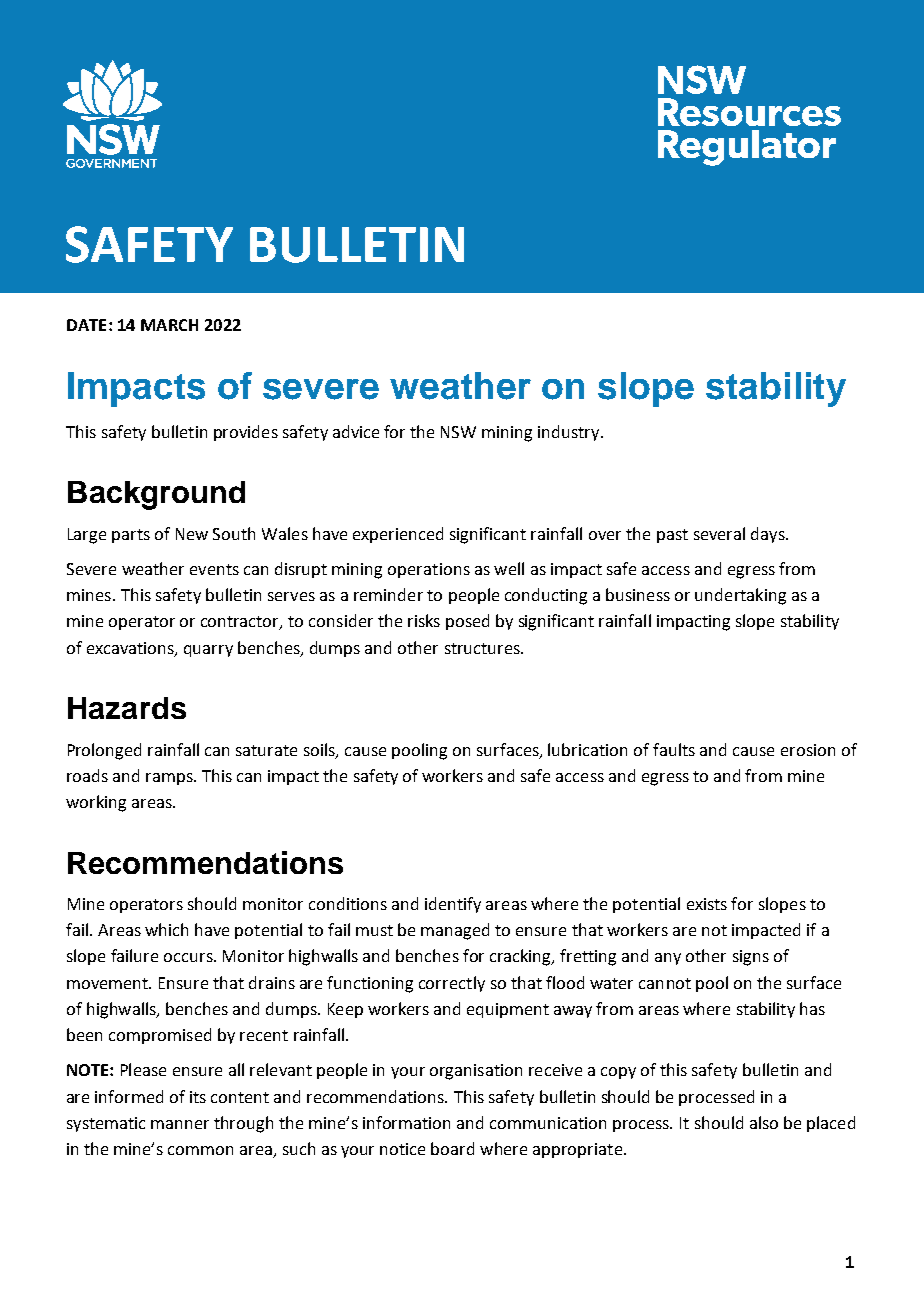 The height and width of the image is (1308, 924). I want to click on Hazards, so click(127, 708).
